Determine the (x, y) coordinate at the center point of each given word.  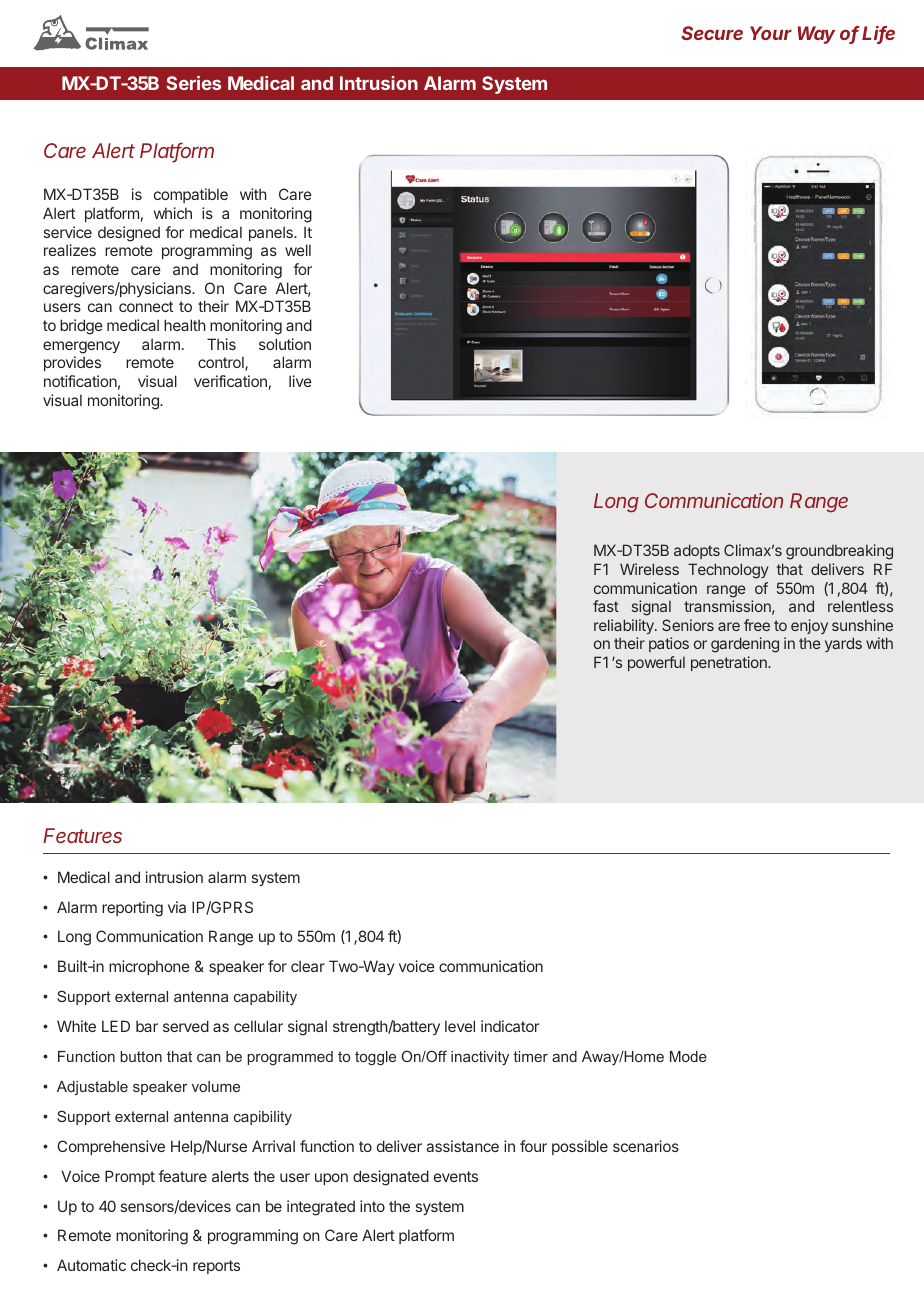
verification (230, 381)
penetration (730, 663)
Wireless (649, 569)
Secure (712, 33)
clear (308, 966)
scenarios (646, 1146)
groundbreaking (839, 552)
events (456, 1176)
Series (193, 83)
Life (878, 34)
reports (216, 1267)
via (177, 907)
